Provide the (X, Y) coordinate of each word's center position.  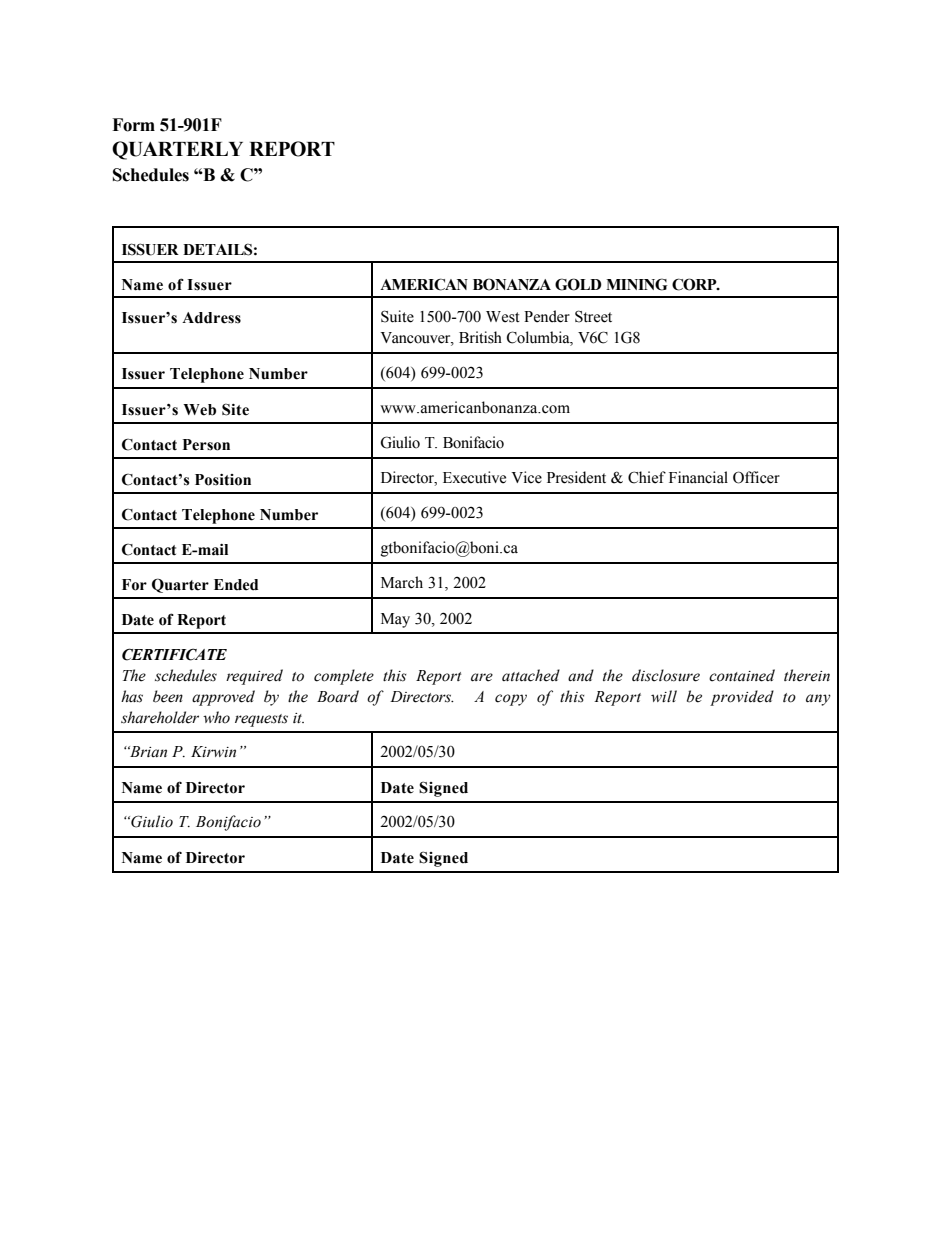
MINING (636, 284)
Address (211, 318)
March (402, 582)
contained (742, 675)
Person (206, 445)
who (216, 717)
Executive (474, 477)
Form (133, 125)
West (503, 317)
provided (742, 698)
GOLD (578, 284)
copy (511, 700)
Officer (756, 477)
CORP (695, 284)
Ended (236, 585)
